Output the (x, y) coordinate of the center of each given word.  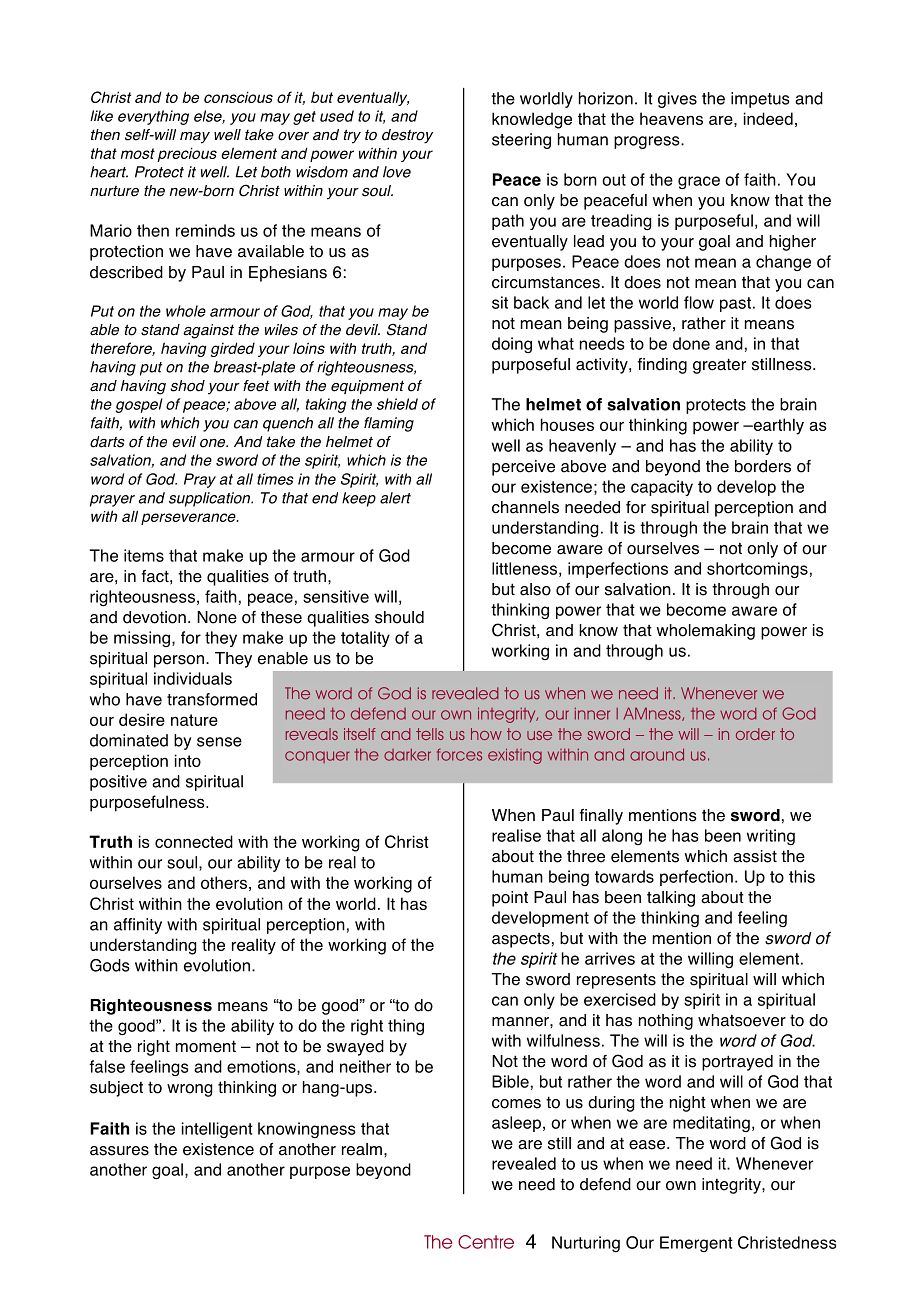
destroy (407, 136)
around (657, 754)
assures (119, 1151)
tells (430, 734)
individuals (193, 678)
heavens (671, 118)
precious (187, 154)
